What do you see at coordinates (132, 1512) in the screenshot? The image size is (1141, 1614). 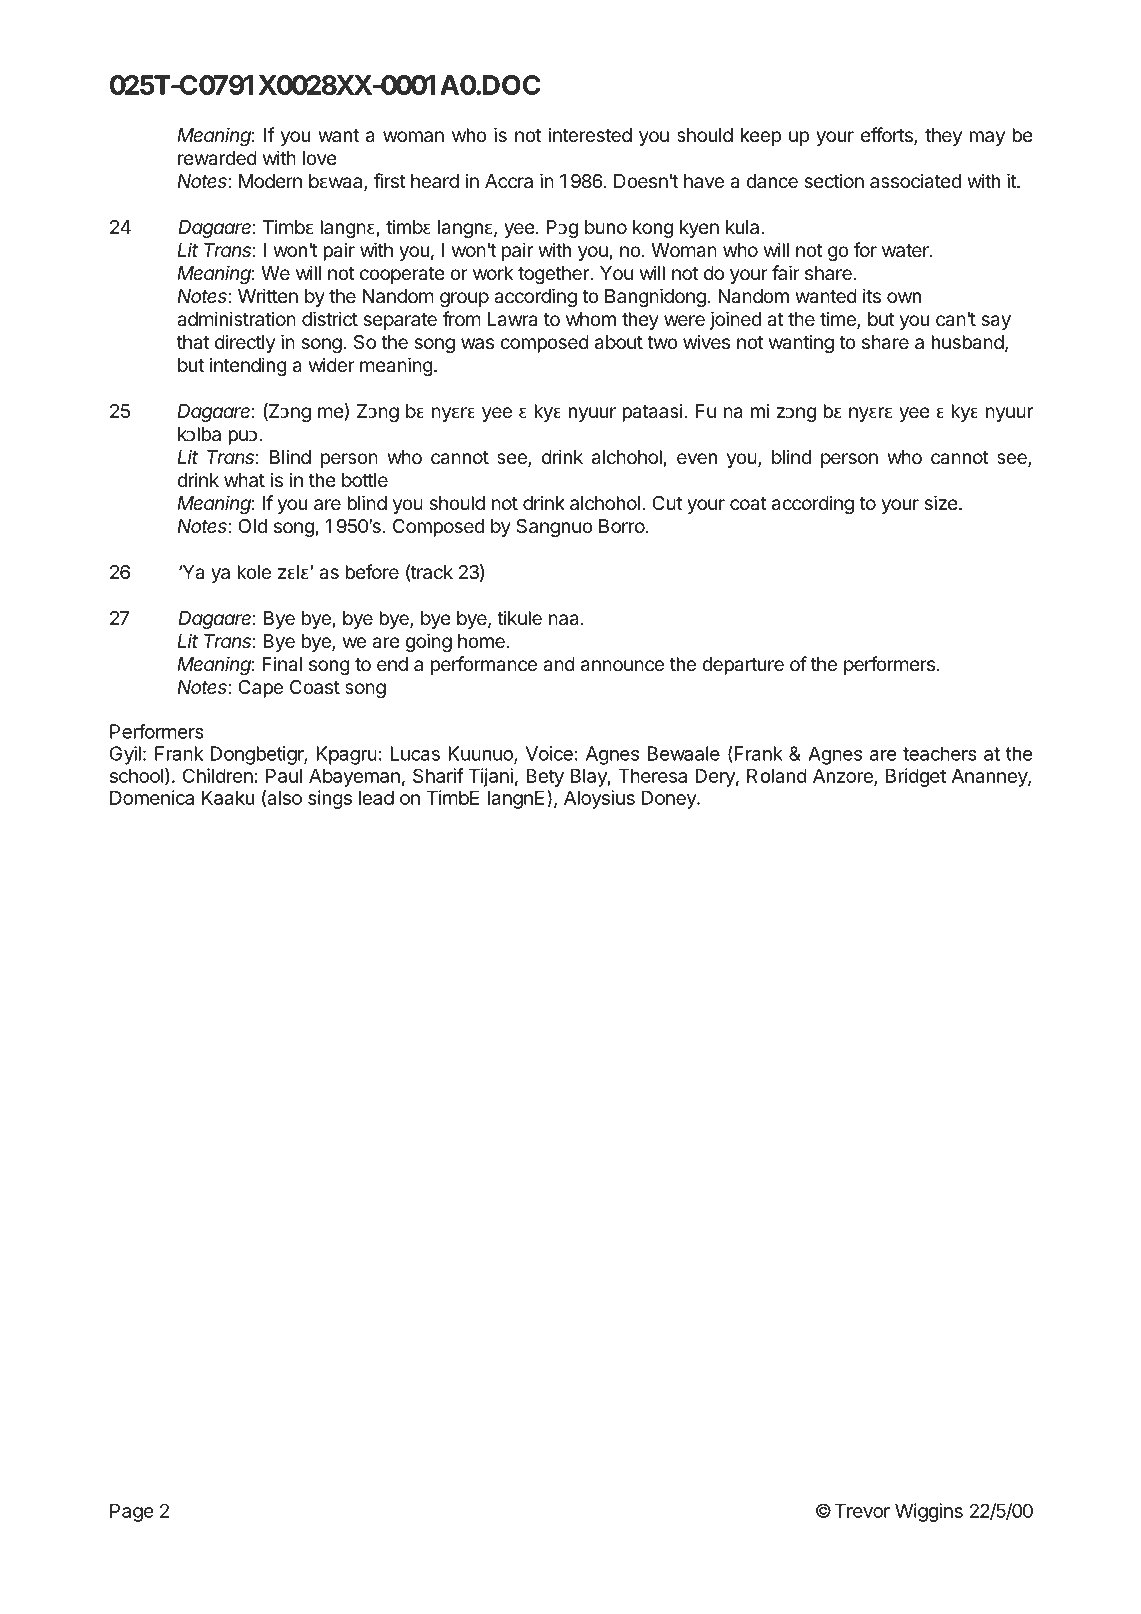 I see `Page` at bounding box center [132, 1512].
